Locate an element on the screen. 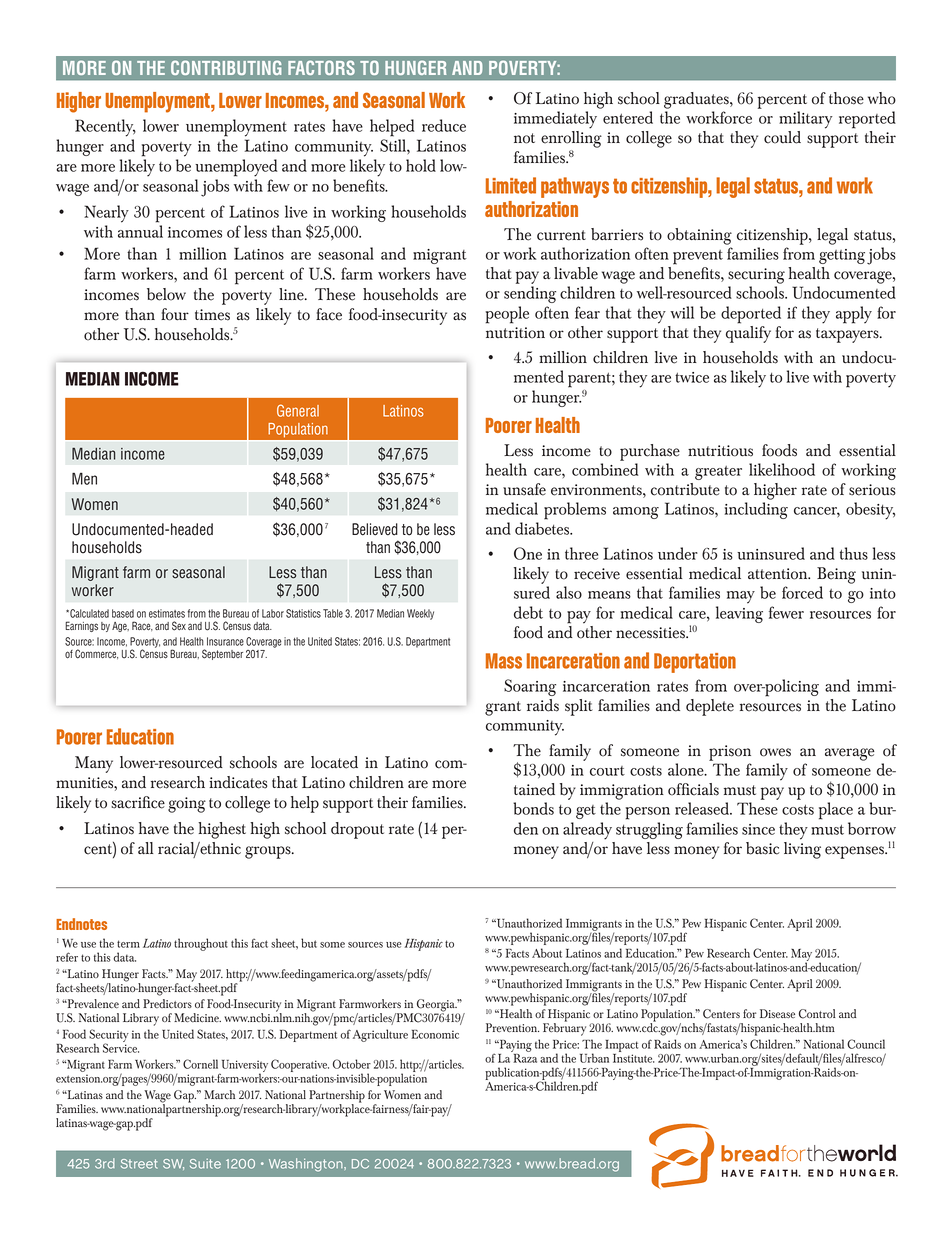 The height and width of the screenshot is (1233, 952). bonds is located at coordinates (533, 808).
